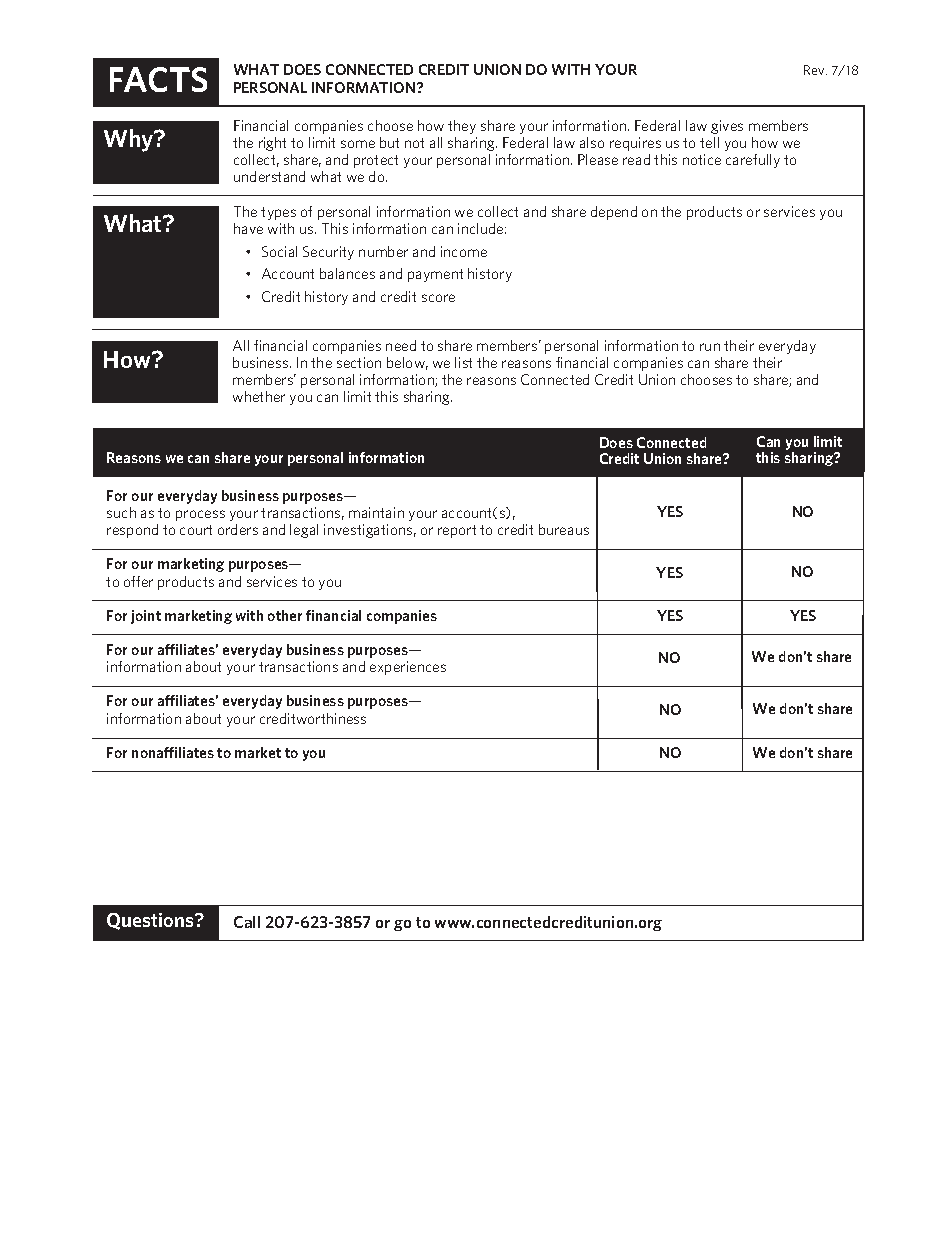 Image resolution: width=952 pixels, height=1233 pixels. Describe the element at coordinates (438, 298) in the page. I see `score` at that location.
